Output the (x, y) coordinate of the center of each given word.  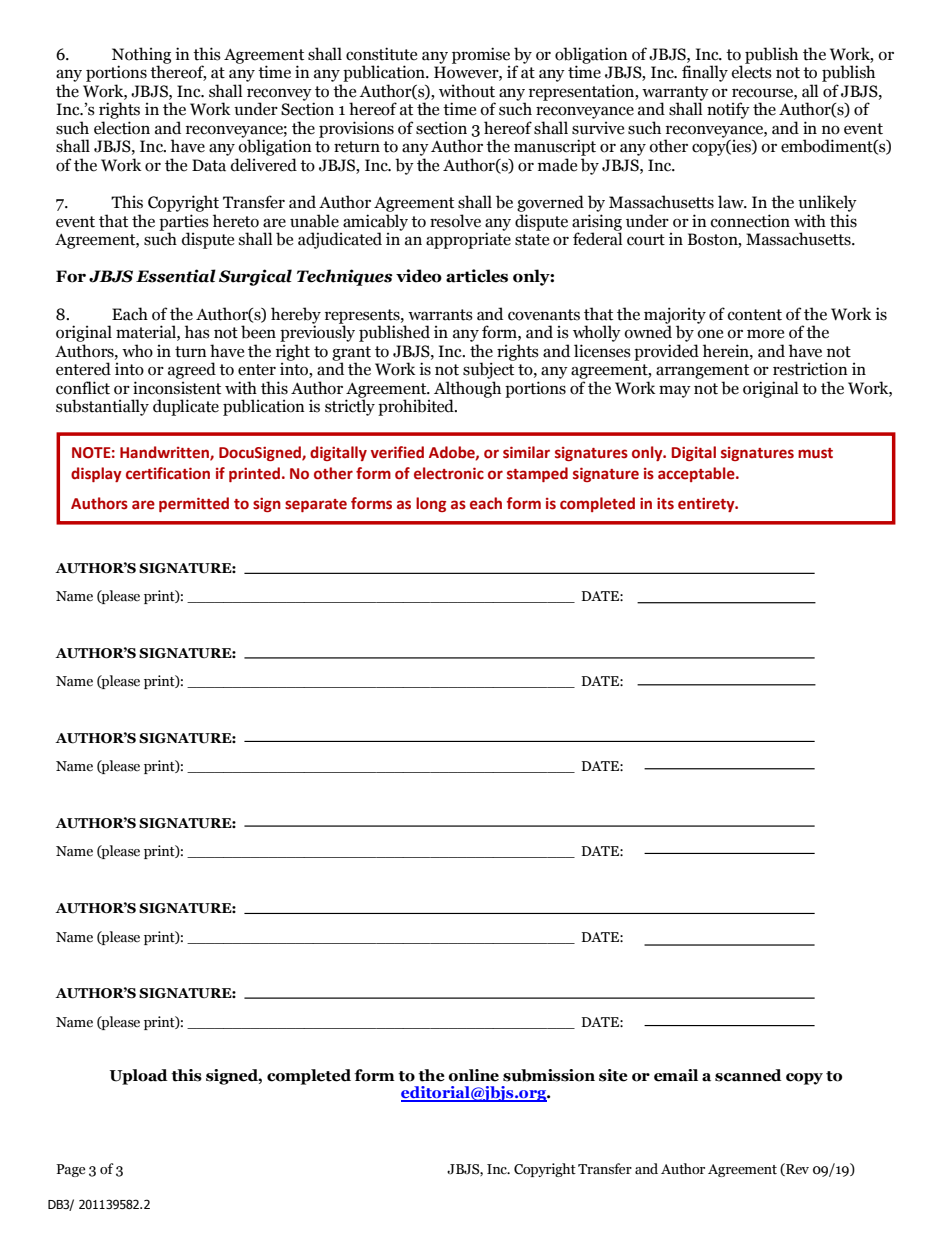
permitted (194, 504)
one (710, 334)
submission (549, 1075)
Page (70, 1170)
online (473, 1075)
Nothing (141, 56)
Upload (139, 1077)
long (431, 504)
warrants (440, 315)
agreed (192, 370)
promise (481, 56)
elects (752, 71)
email (676, 1075)
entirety (707, 504)
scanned (748, 1075)
